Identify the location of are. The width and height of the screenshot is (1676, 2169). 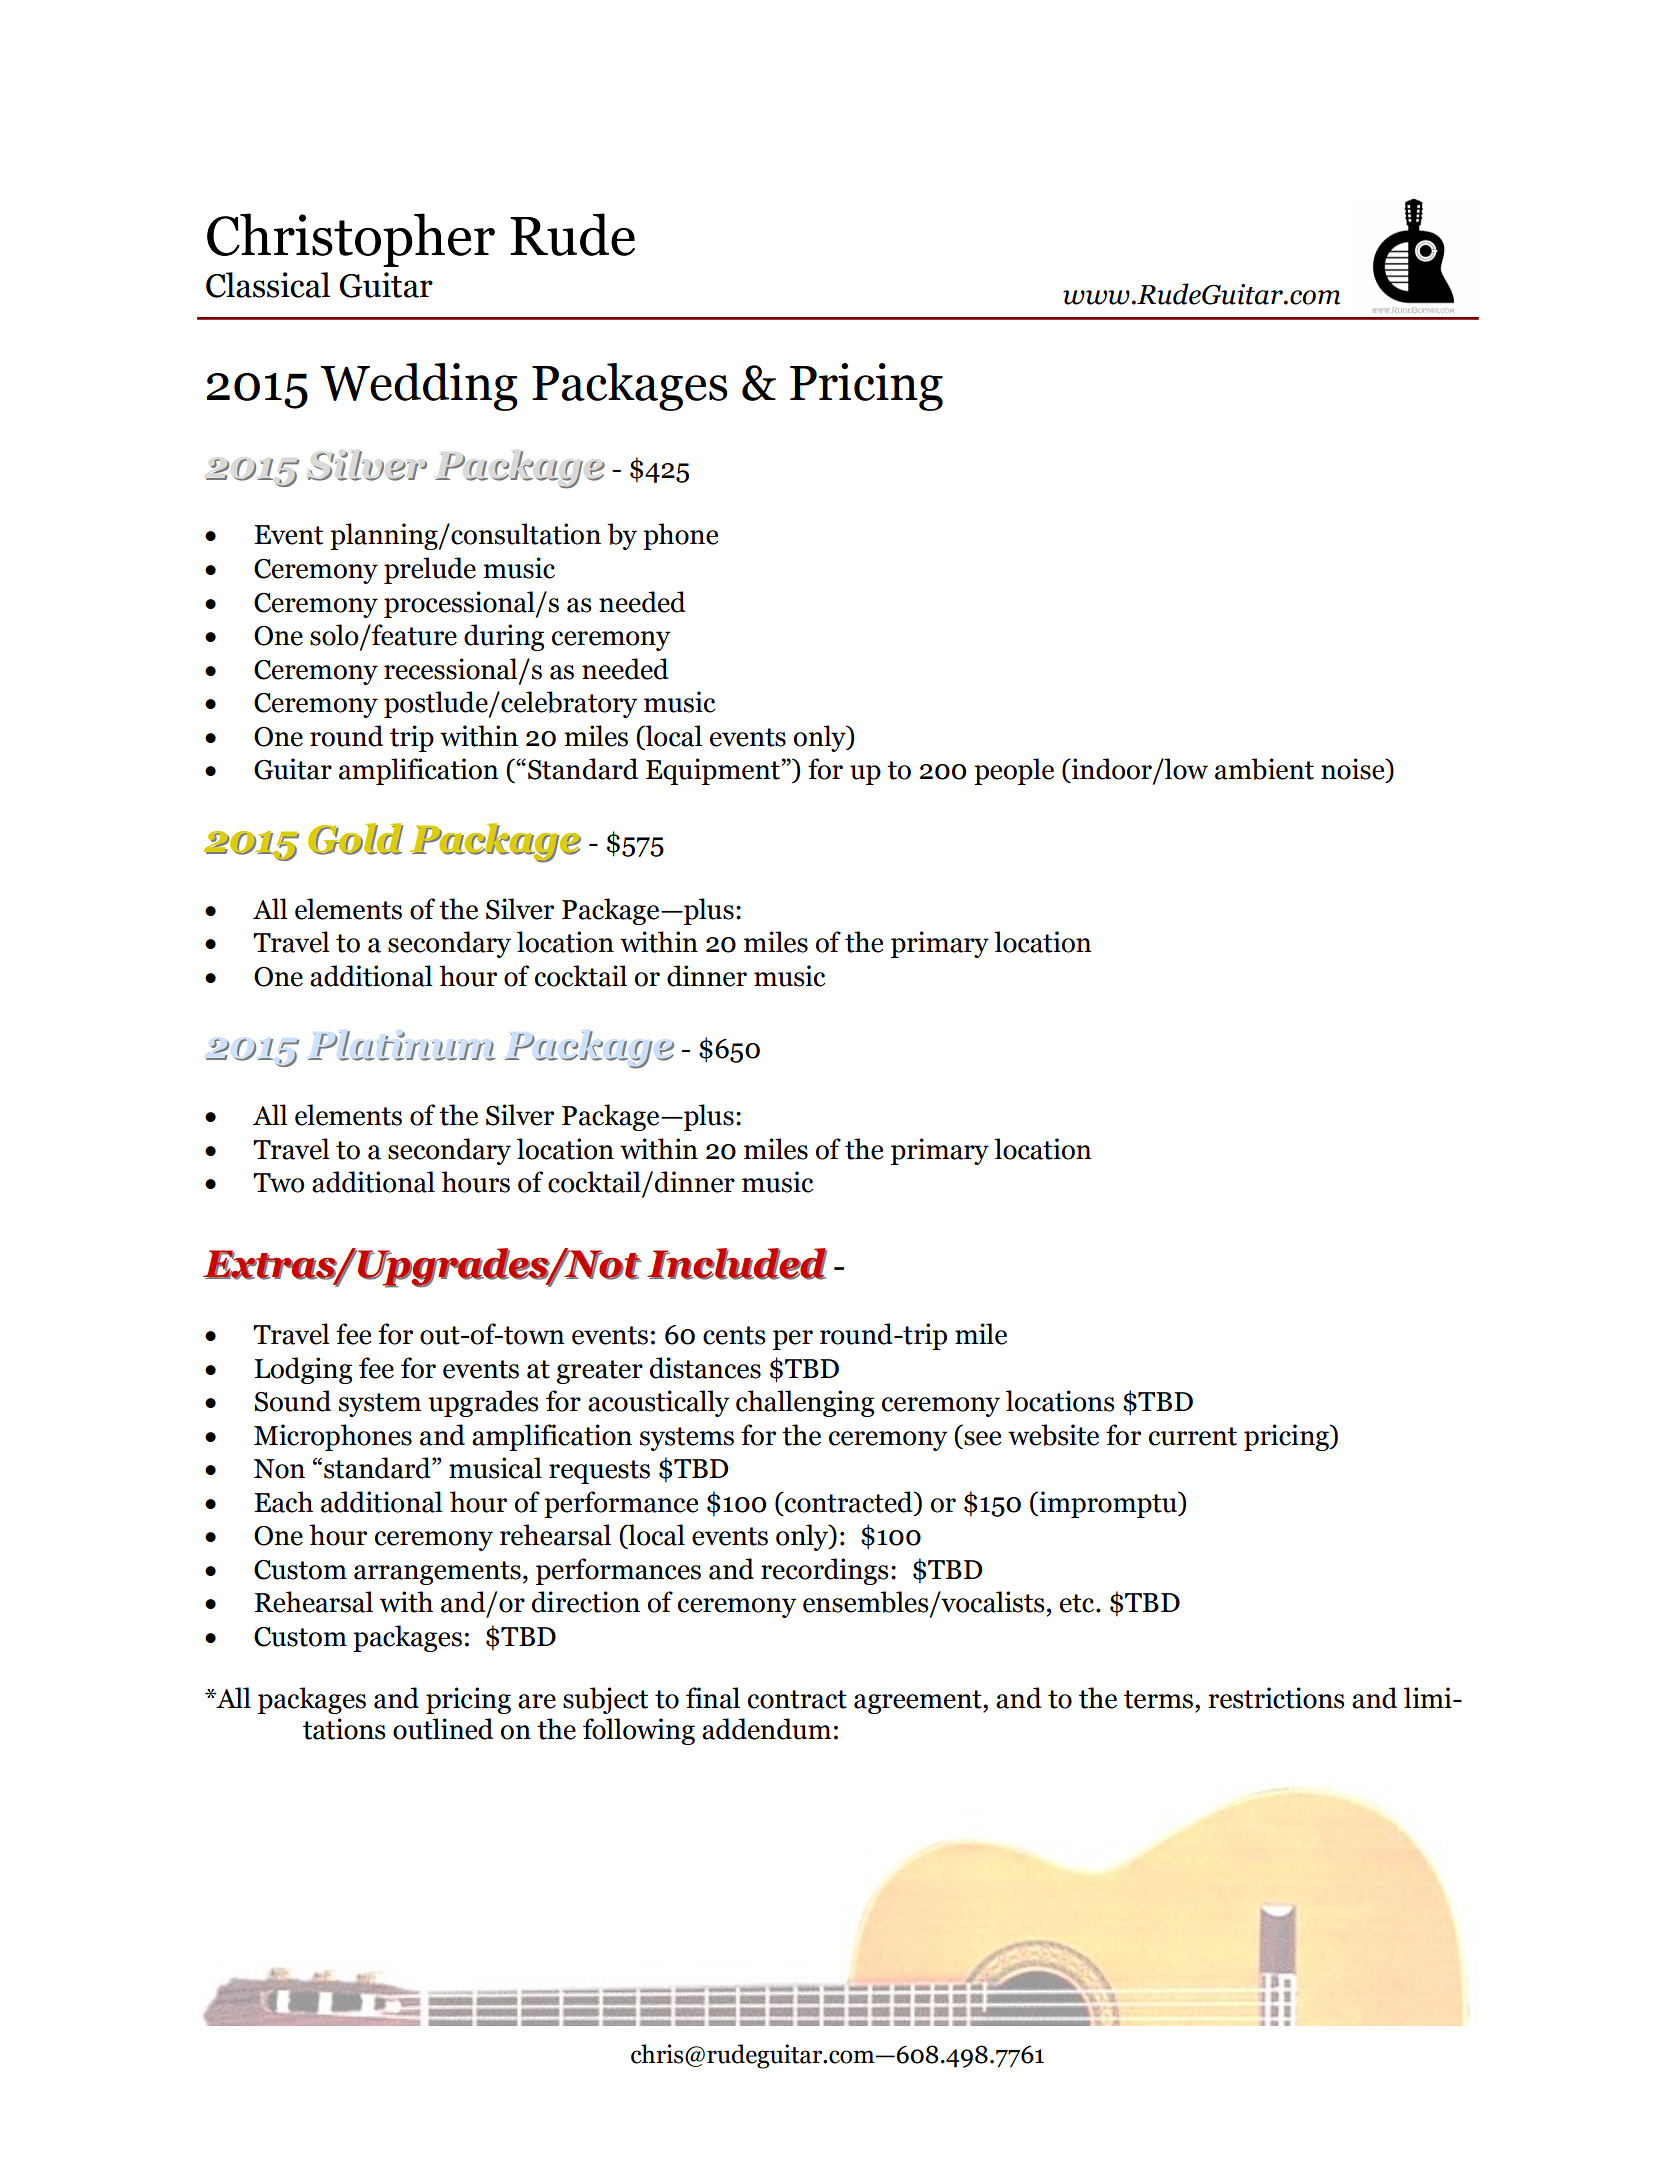
(537, 1701).
